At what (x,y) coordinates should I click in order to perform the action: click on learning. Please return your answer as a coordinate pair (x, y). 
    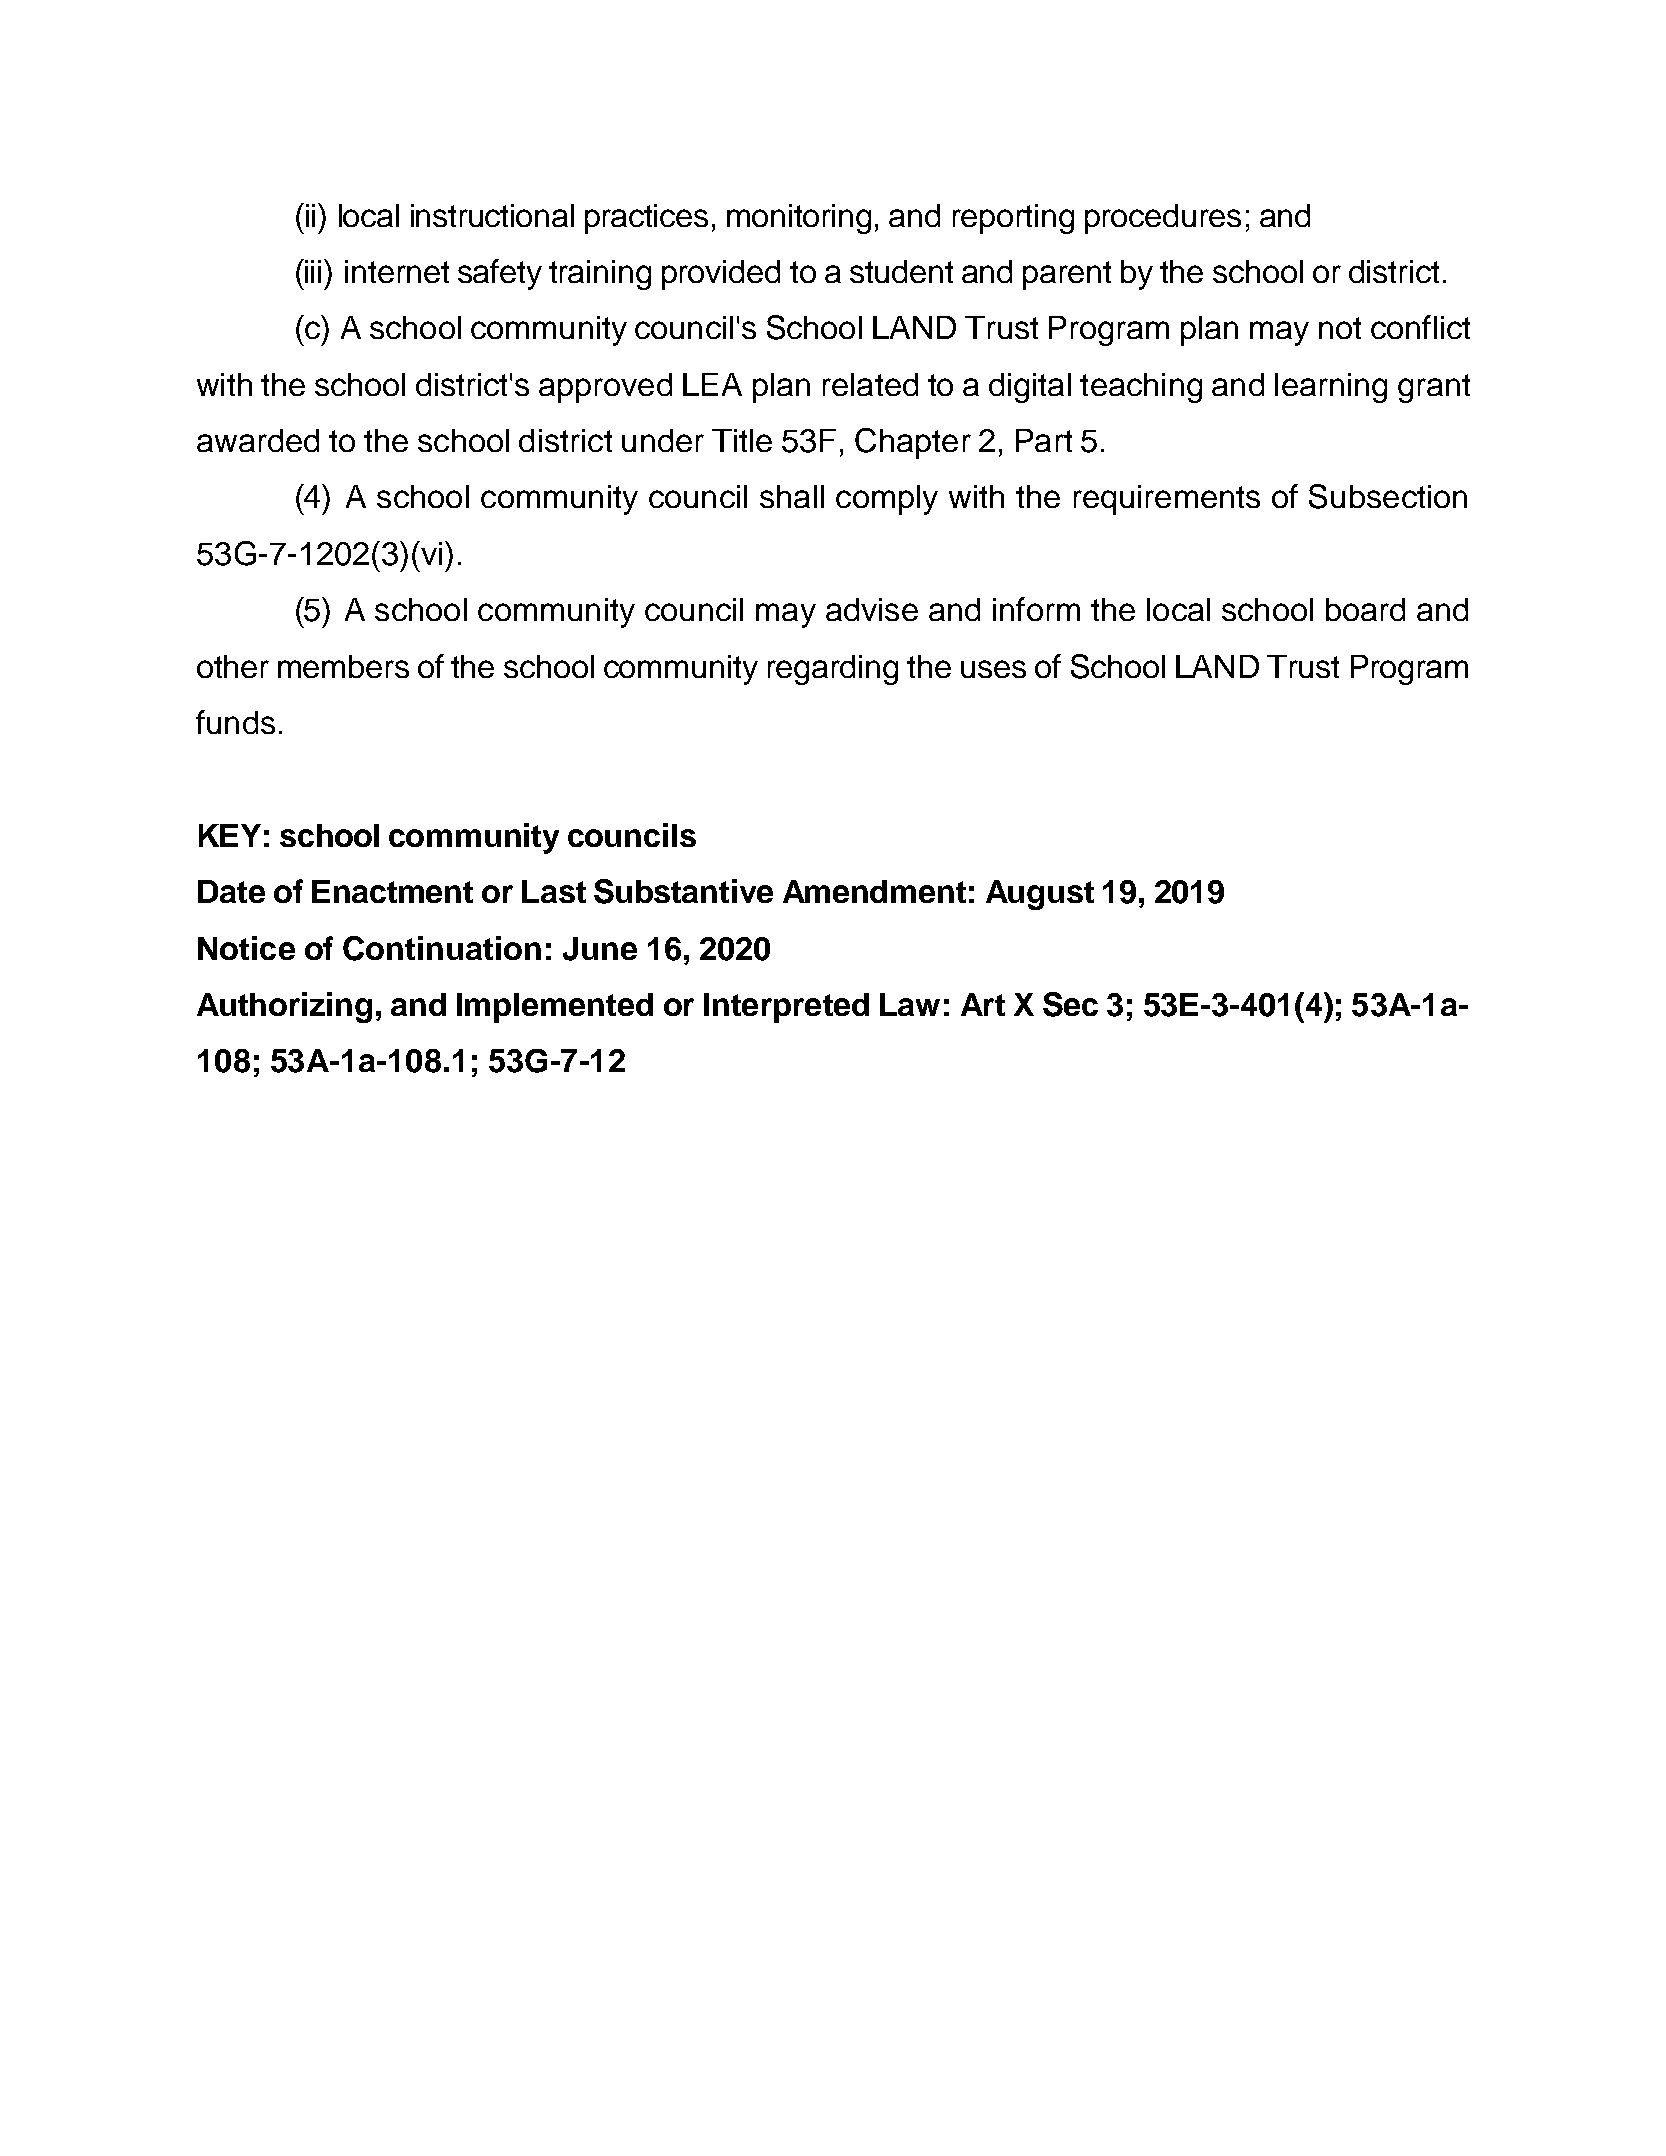
    Looking at the image, I should click on (1331, 388).
